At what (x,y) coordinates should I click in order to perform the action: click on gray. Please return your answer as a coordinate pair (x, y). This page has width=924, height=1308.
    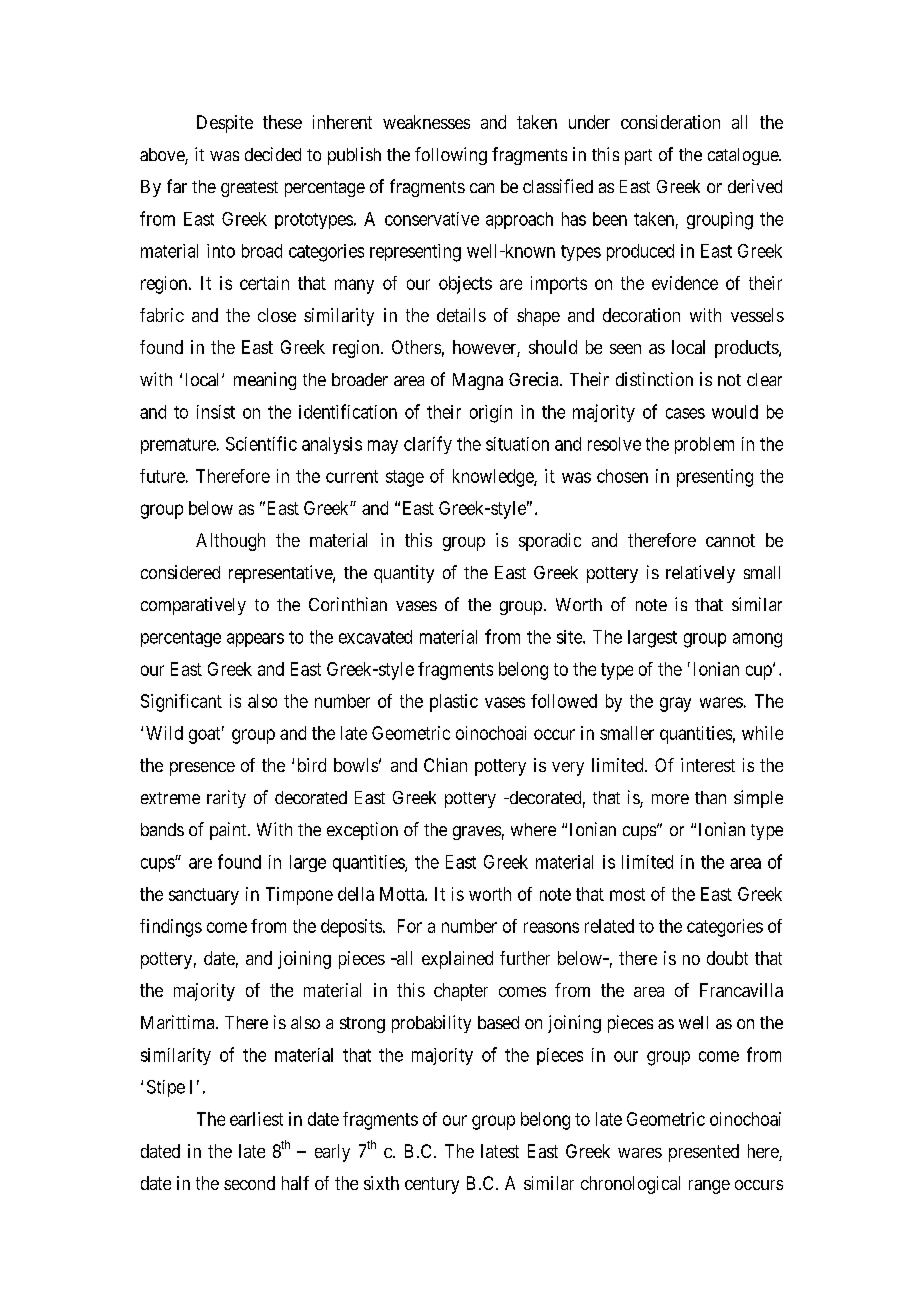
    Looking at the image, I should click on (675, 704).
